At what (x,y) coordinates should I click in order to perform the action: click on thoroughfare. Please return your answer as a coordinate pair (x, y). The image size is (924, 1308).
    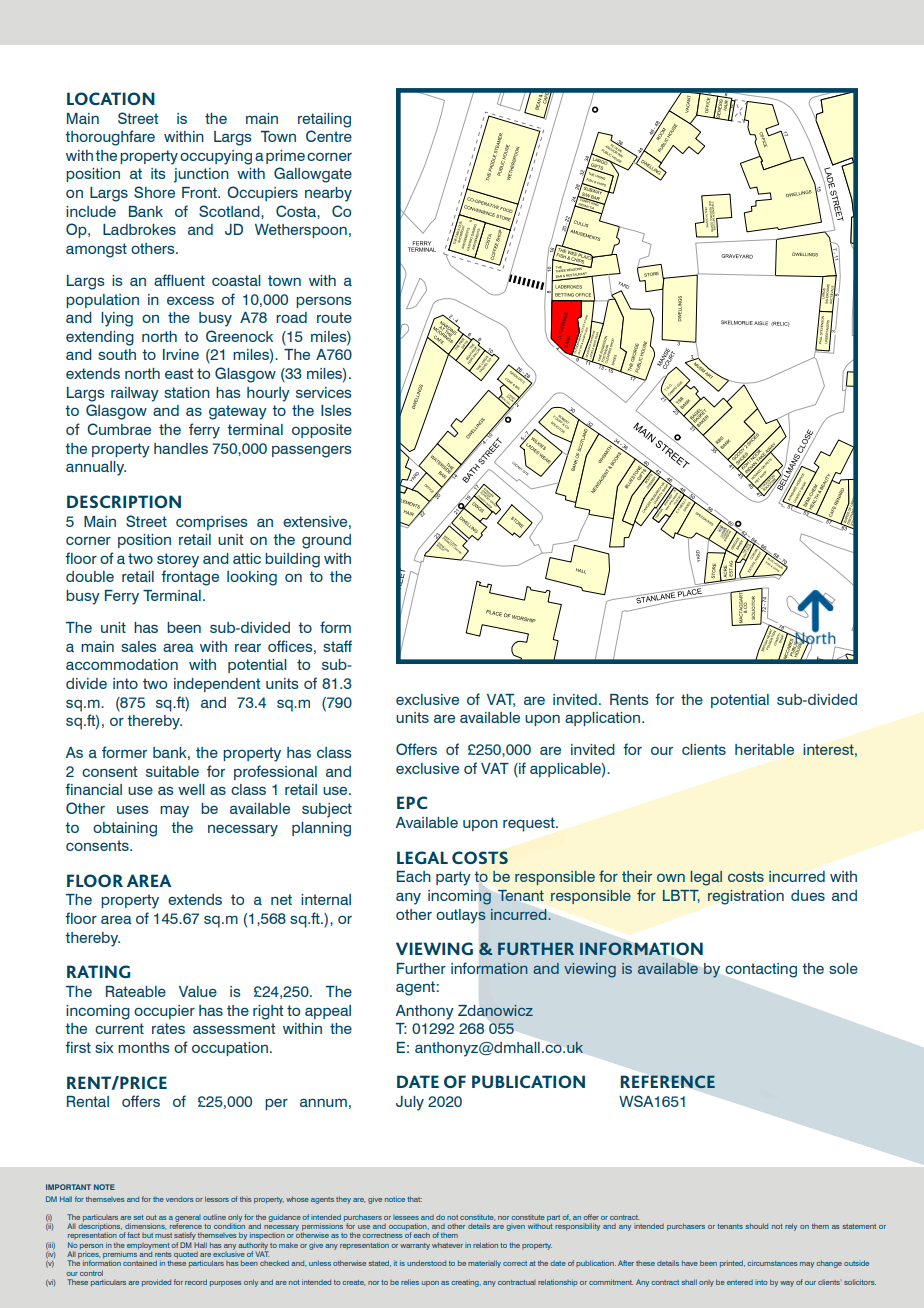
    Looking at the image, I should click on (110, 138).
